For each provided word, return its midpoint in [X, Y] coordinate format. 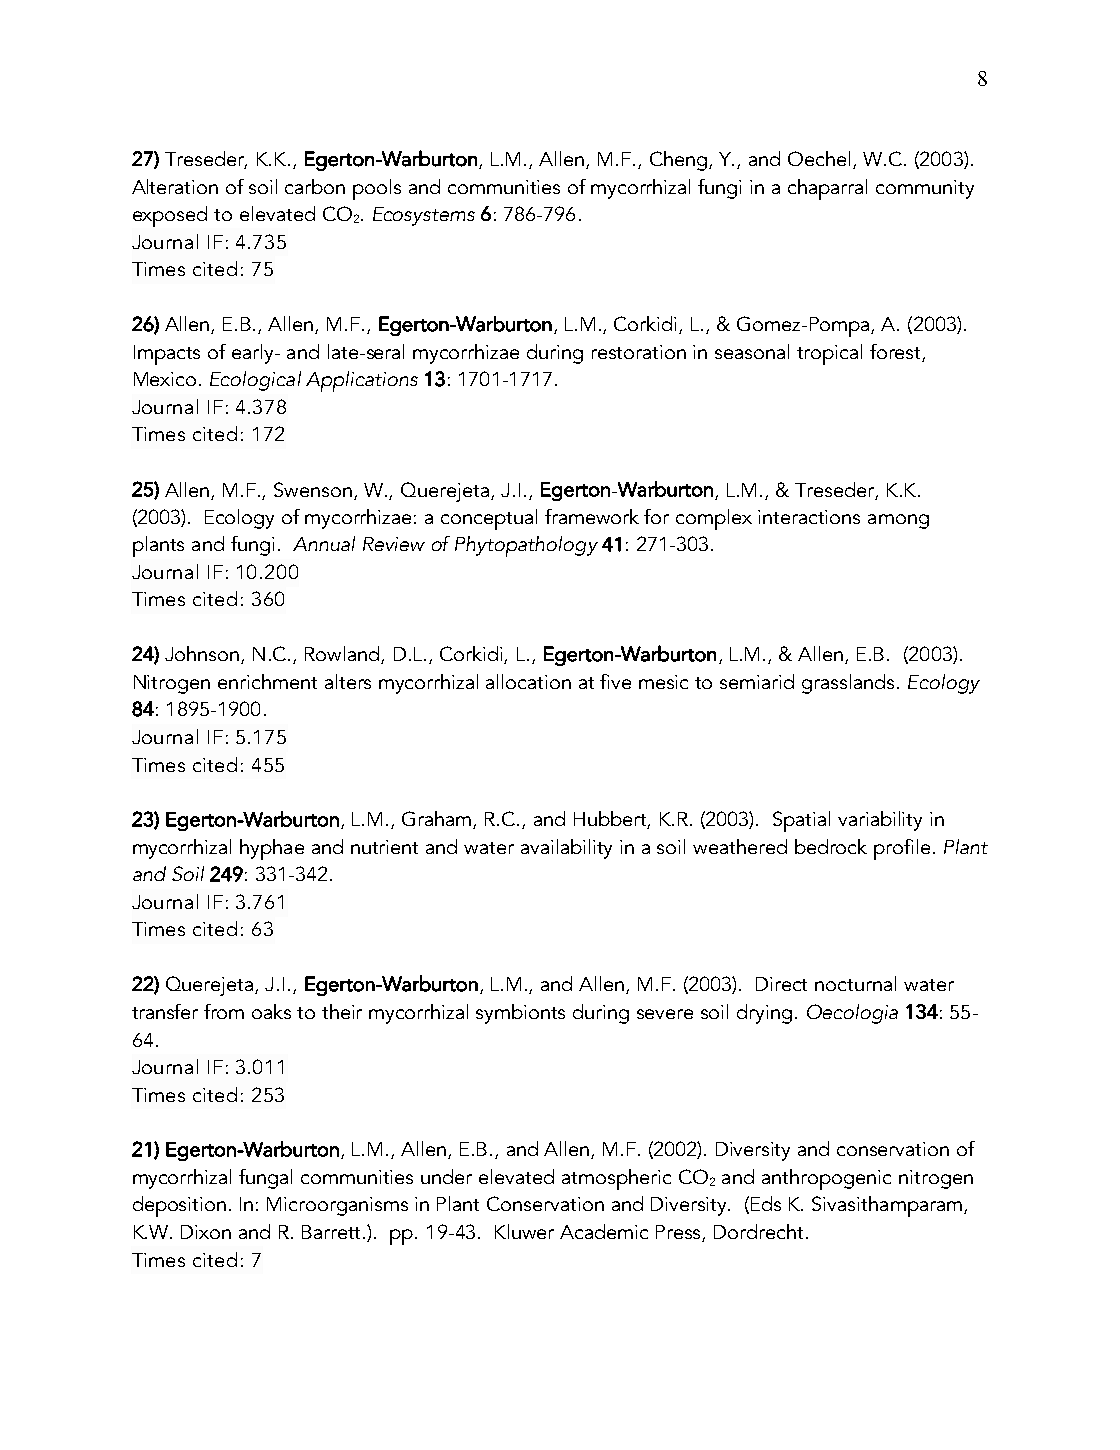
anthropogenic [826, 1179]
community [925, 189]
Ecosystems [424, 216]
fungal [265, 1179]
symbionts [520, 1014]
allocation [528, 681]
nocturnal [855, 983]
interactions [809, 517]
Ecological [255, 381]
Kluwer [524, 1231]
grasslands [848, 684]
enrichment [267, 681]
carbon [315, 186]
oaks [271, 1011]
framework [592, 516]
